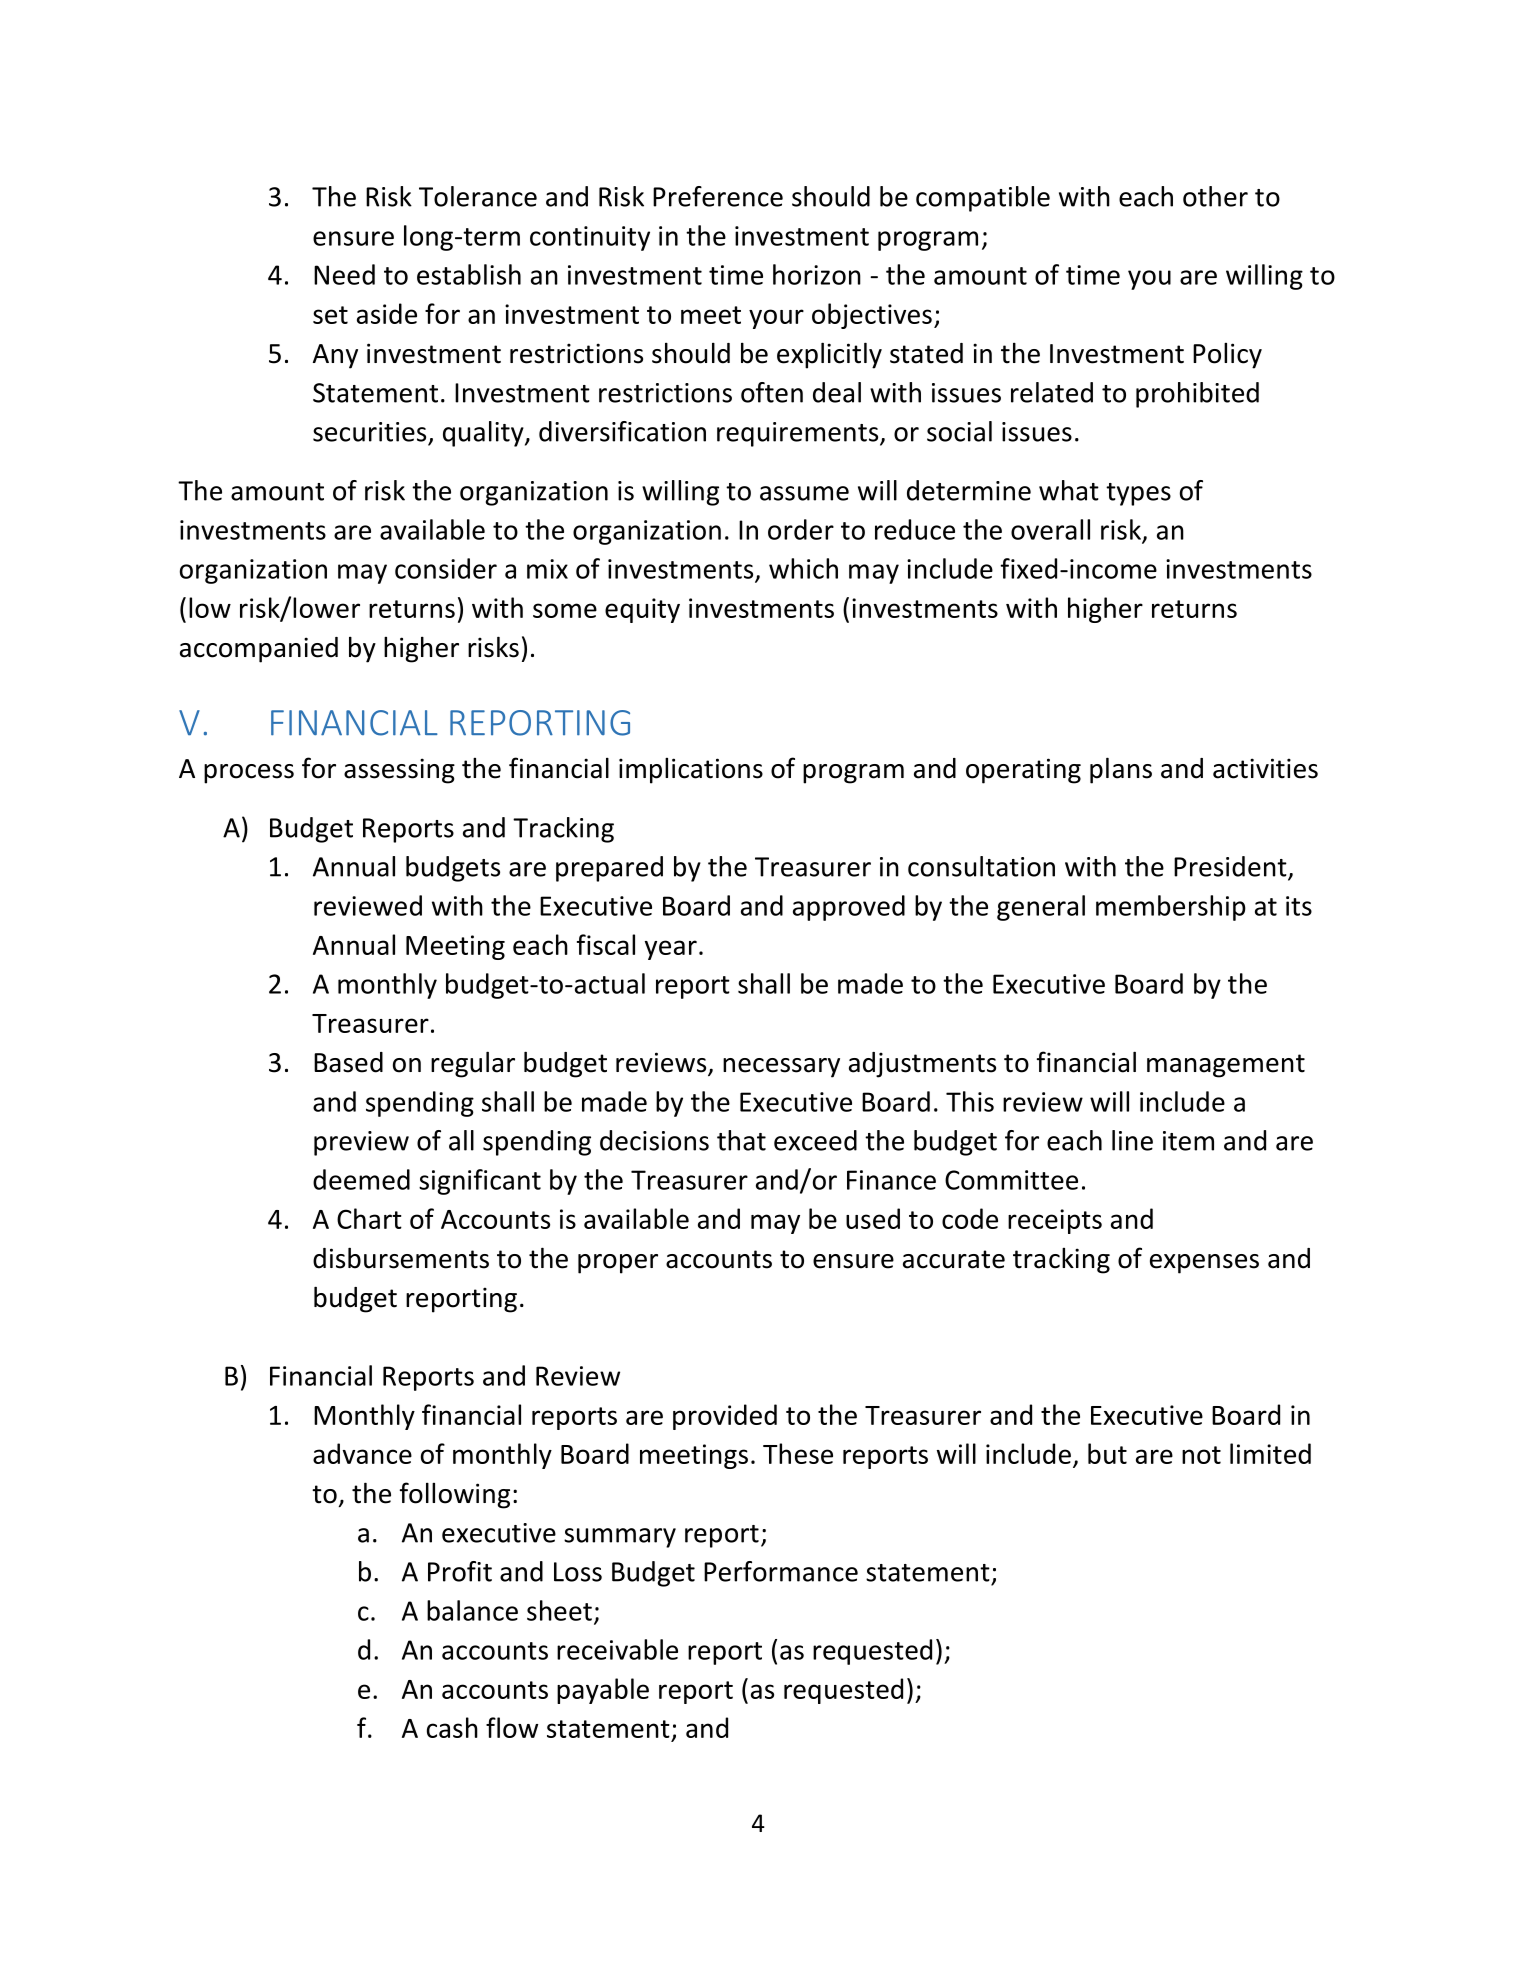 This screenshot has height=1962, width=1516. Describe the element at coordinates (446, 568) in the screenshot. I see `consider` at that location.
